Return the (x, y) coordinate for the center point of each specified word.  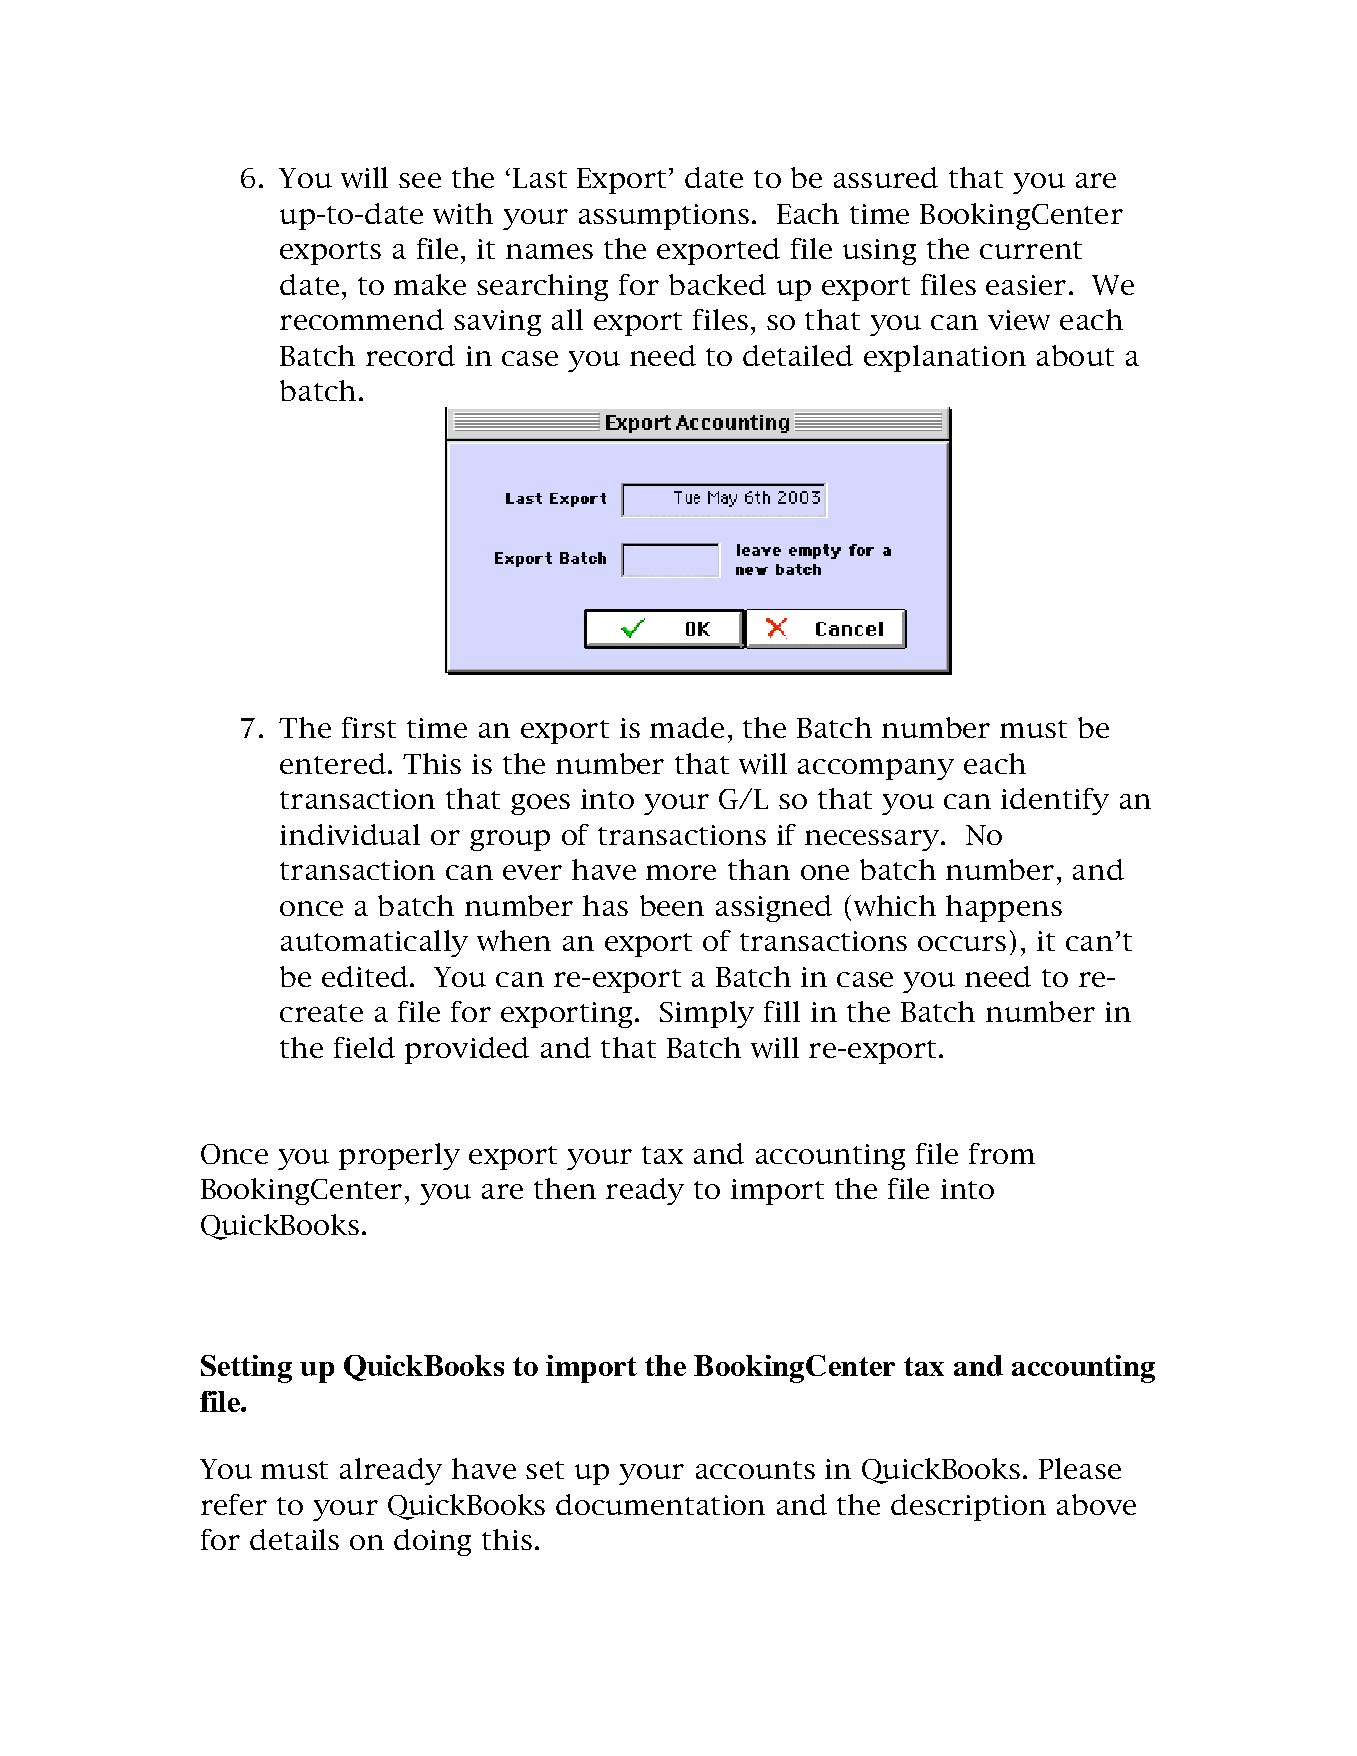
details (294, 1539)
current (1031, 250)
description (968, 1507)
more (681, 872)
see (420, 180)
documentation (660, 1504)
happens (1004, 908)
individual (350, 834)
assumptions (664, 217)
